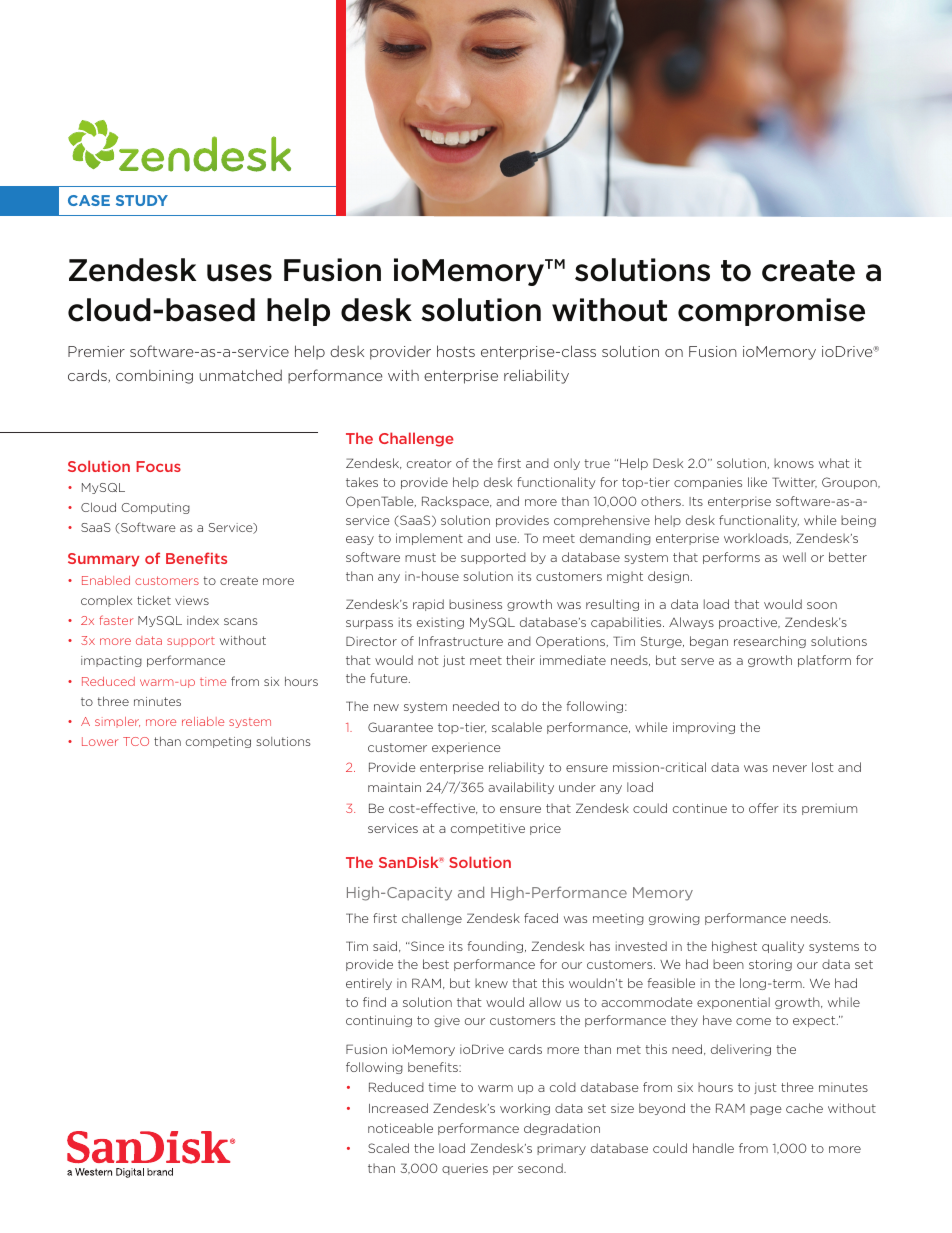 The width and height of the screenshot is (952, 1233). What do you see at coordinates (764, 808) in the screenshot?
I see `offer` at bounding box center [764, 808].
